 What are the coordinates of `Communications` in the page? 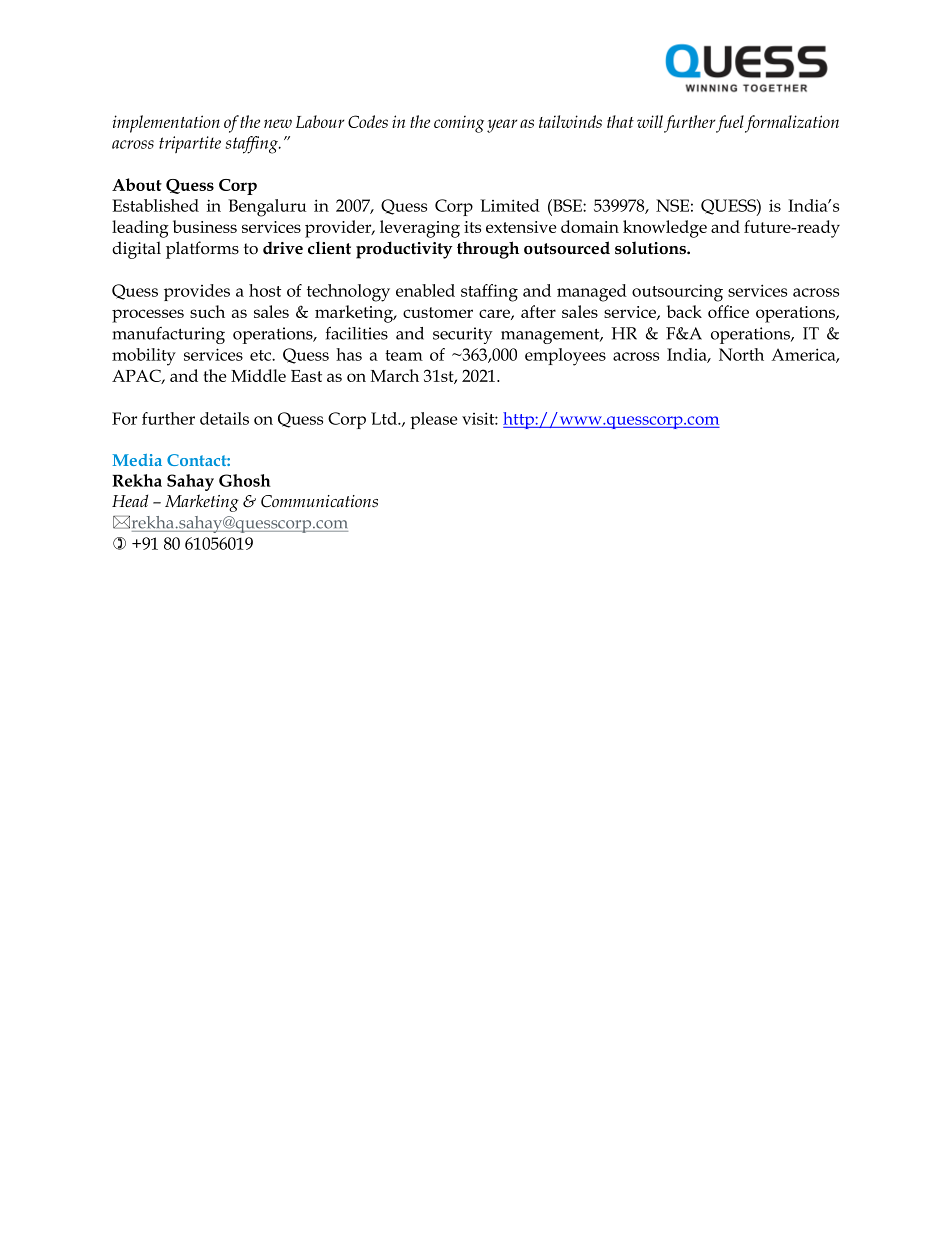 It's located at (319, 501).
